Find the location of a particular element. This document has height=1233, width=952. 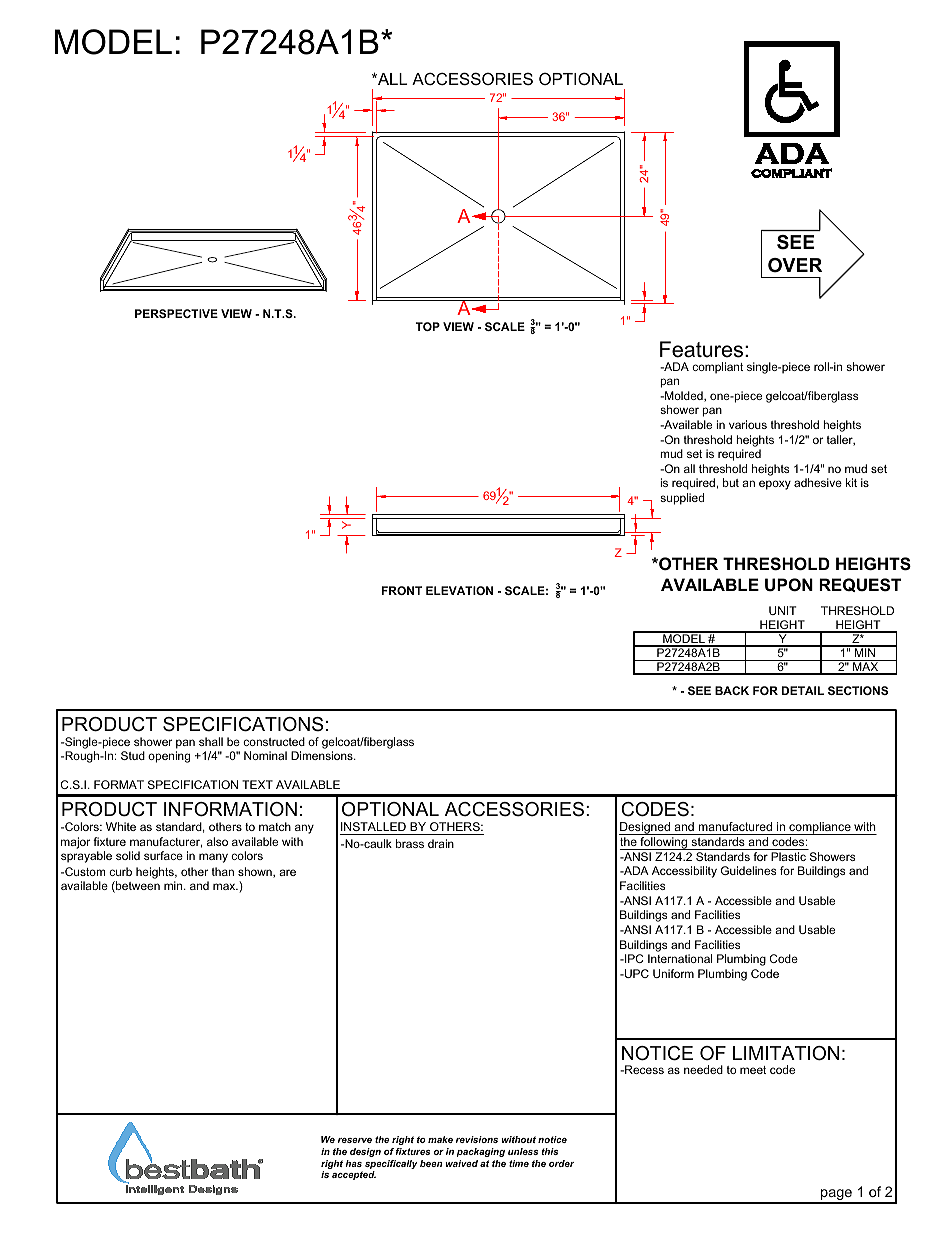

TOP is located at coordinates (427, 326).
